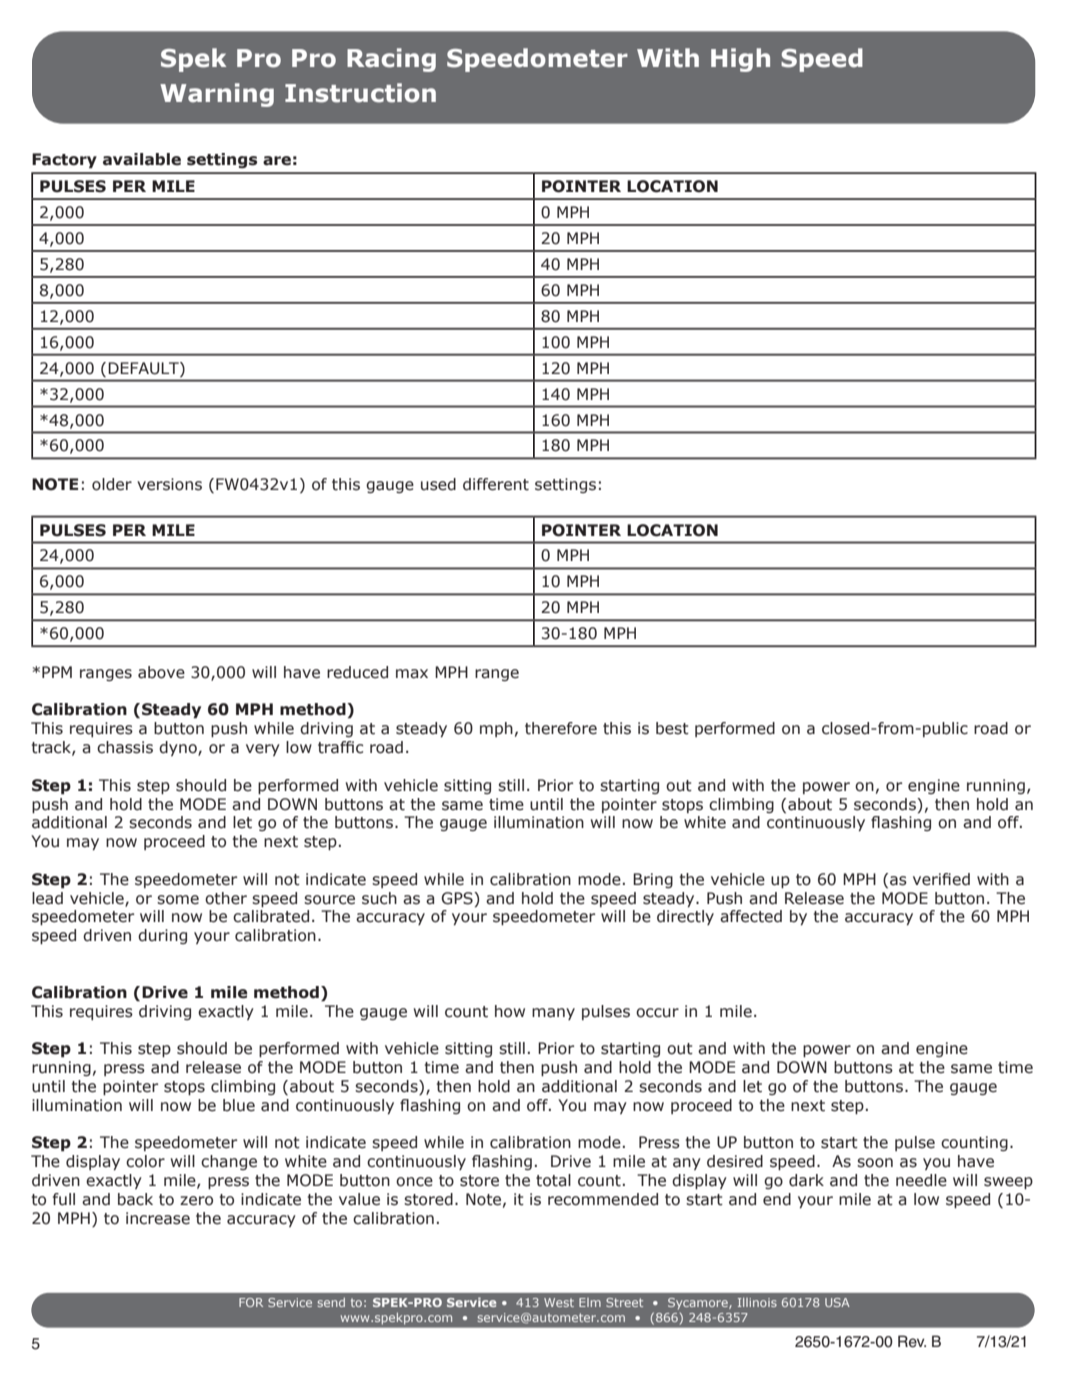  What do you see at coordinates (559, 1302) in the document?
I see `West` at bounding box center [559, 1302].
